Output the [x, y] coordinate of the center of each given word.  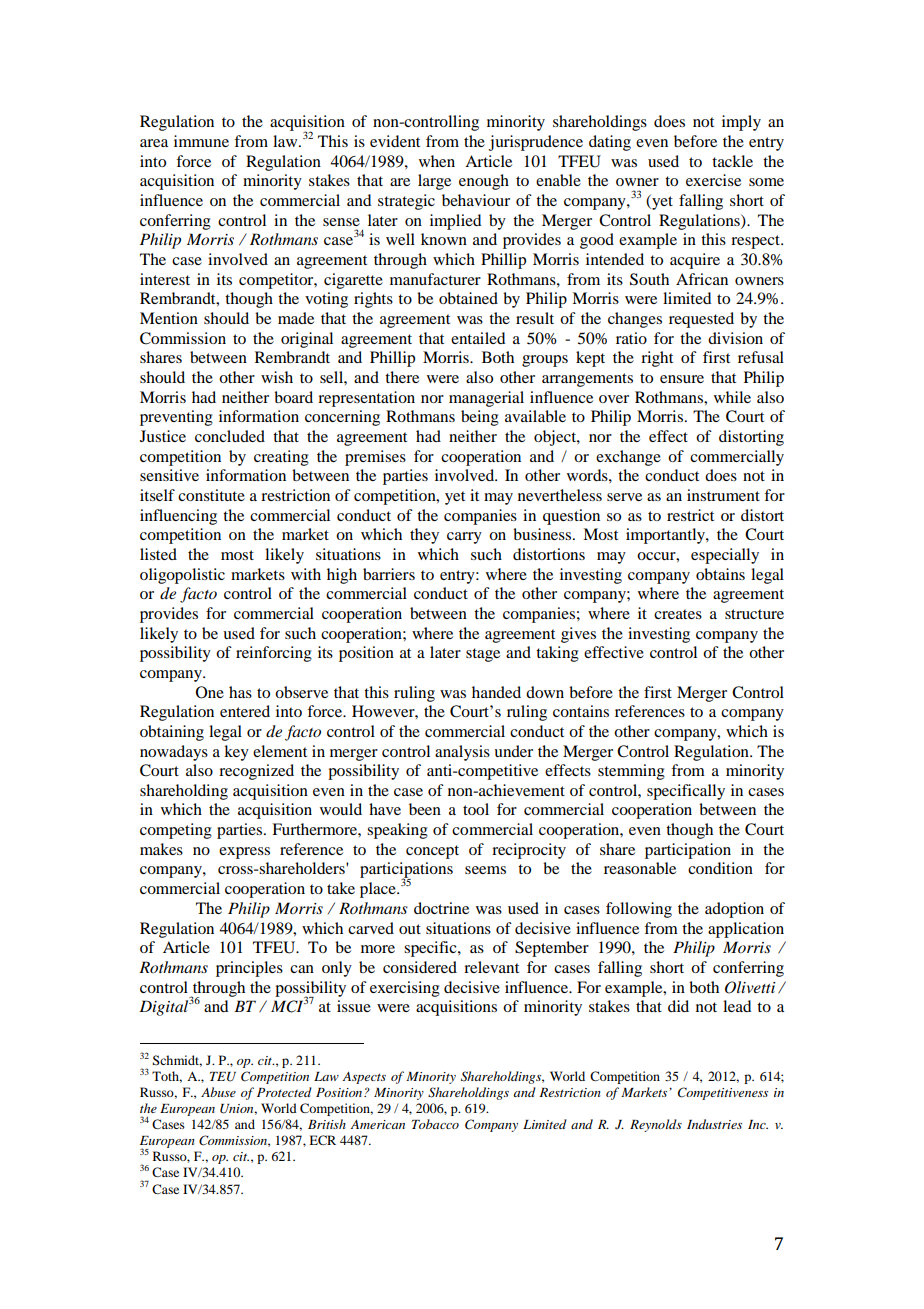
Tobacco [435, 1124]
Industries [714, 1124]
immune [201, 141]
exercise [713, 180]
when [437, 161]
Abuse [218, 1092]
